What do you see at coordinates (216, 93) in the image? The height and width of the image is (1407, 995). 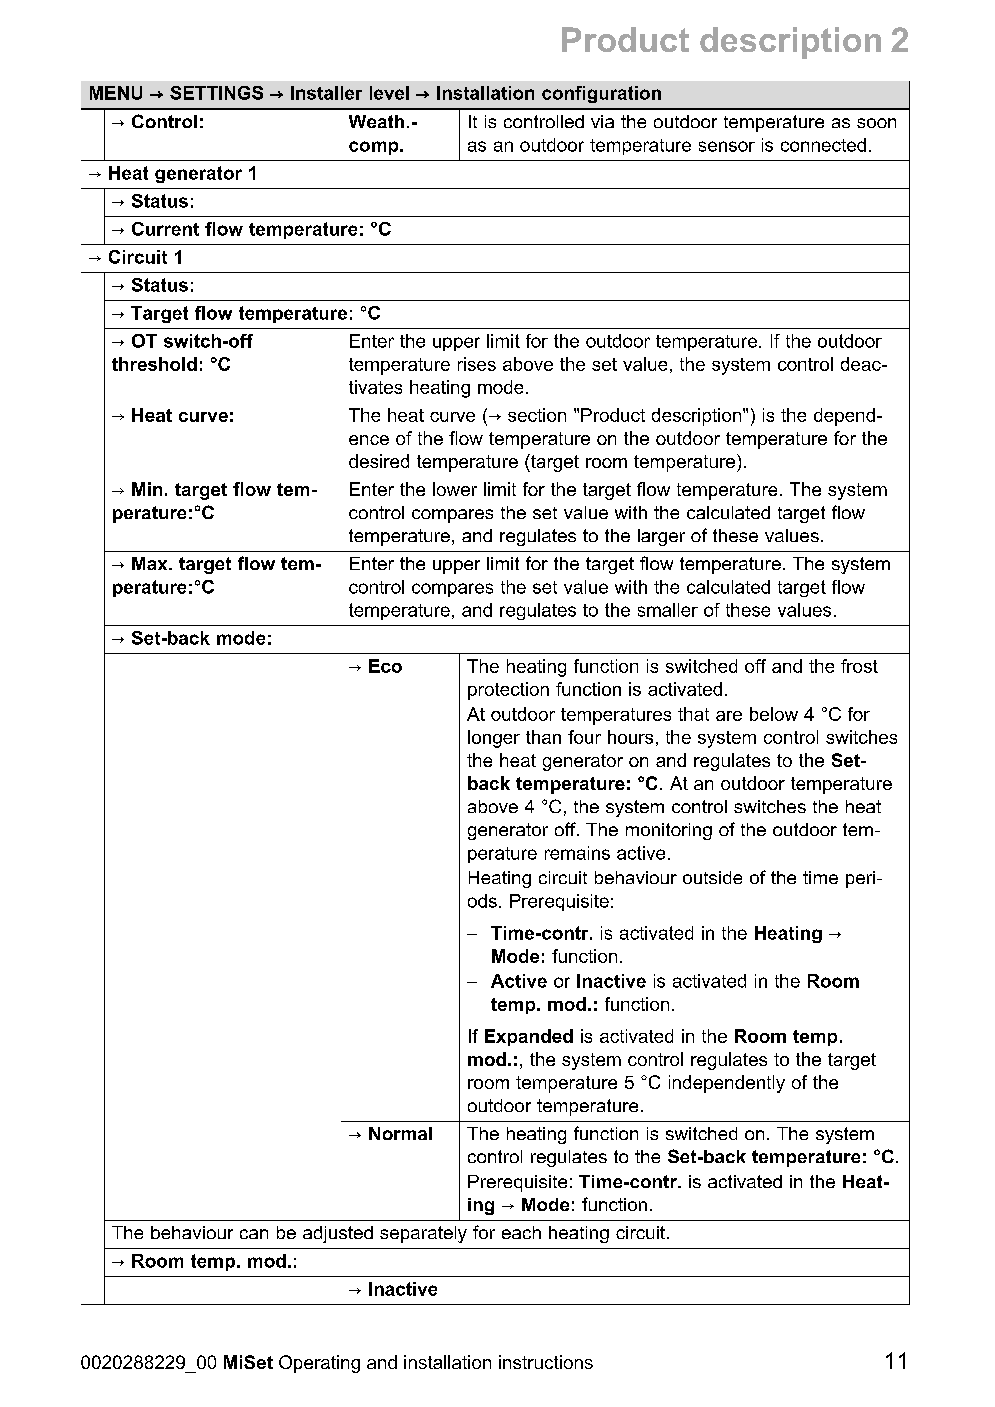 I see `SETTINGS` at bounding box center [216, 93].
